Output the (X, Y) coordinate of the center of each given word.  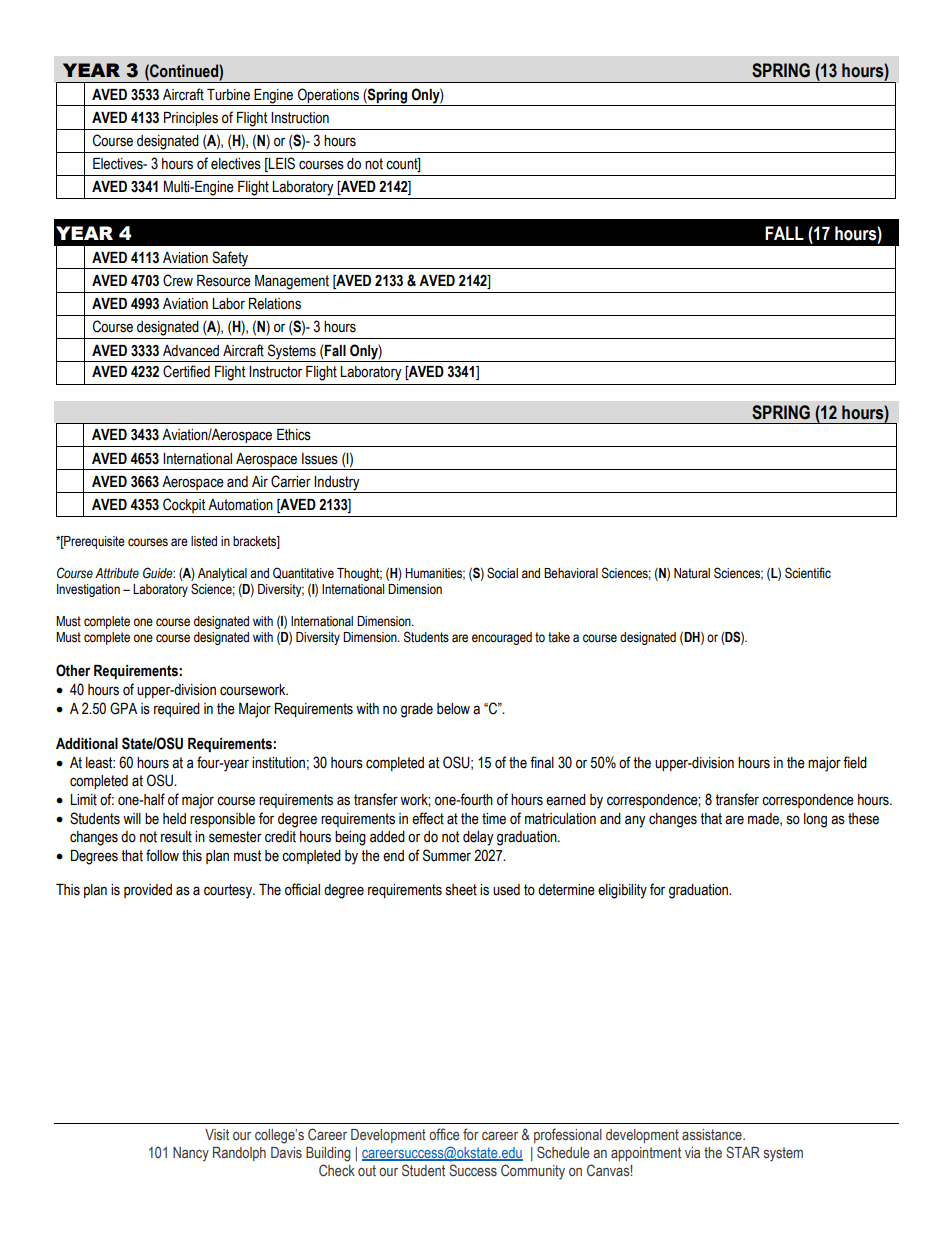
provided (148, 891)
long (815, 820)
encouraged (502, 638)
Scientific (808, 573)
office (444, 1134)
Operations (328, 95)
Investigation (88, 590)
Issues (320, 459)
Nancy (191, 1154)
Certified (186, 371)
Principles (191, 119)
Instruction (300, 118)
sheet (461, 890)
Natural (692, 573)
